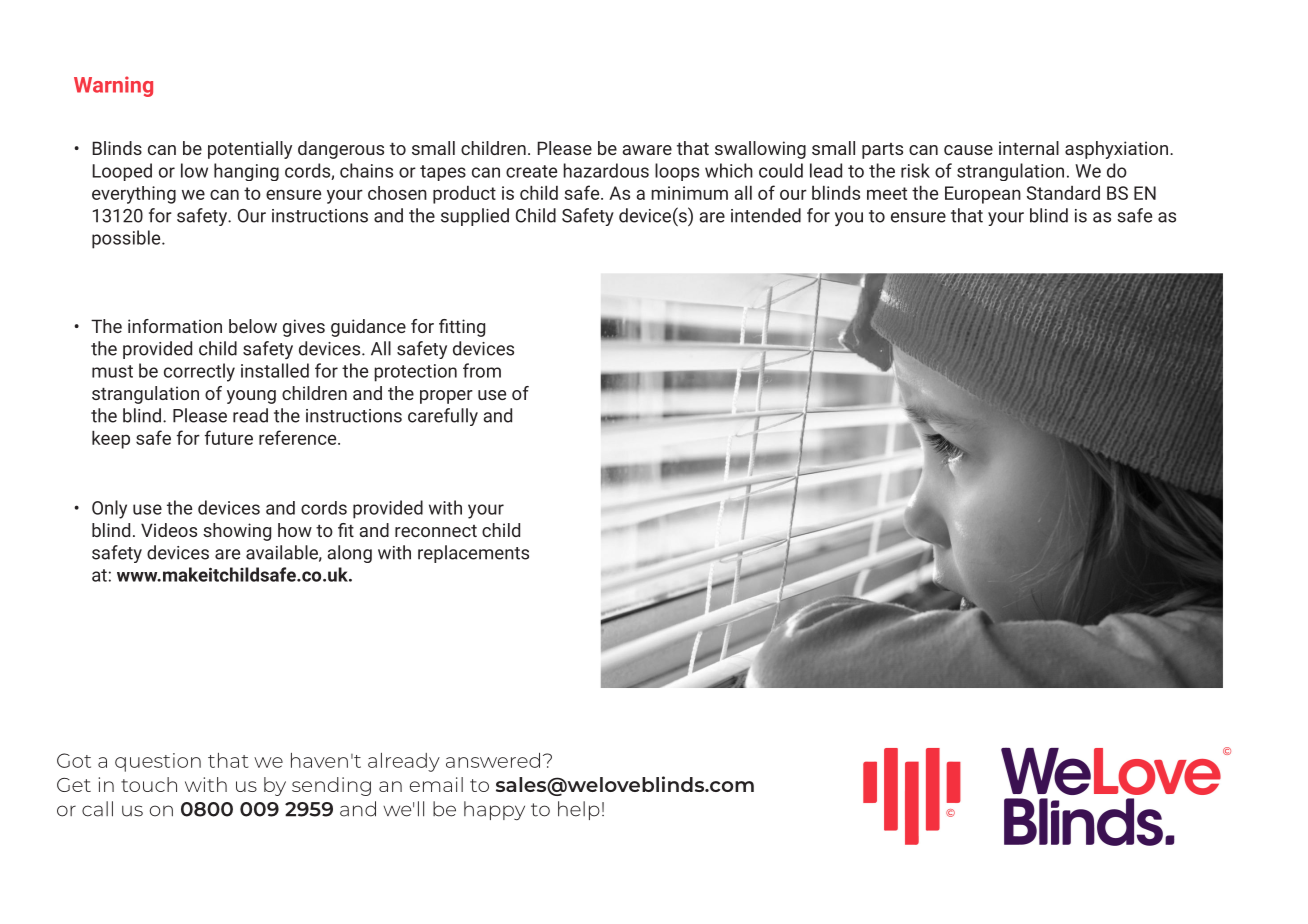 Image resolution: width=1308 pixels, height=924 pixels. Describe the element at coordinates (579, 810) in the screenshot. I see `help` at that location.
